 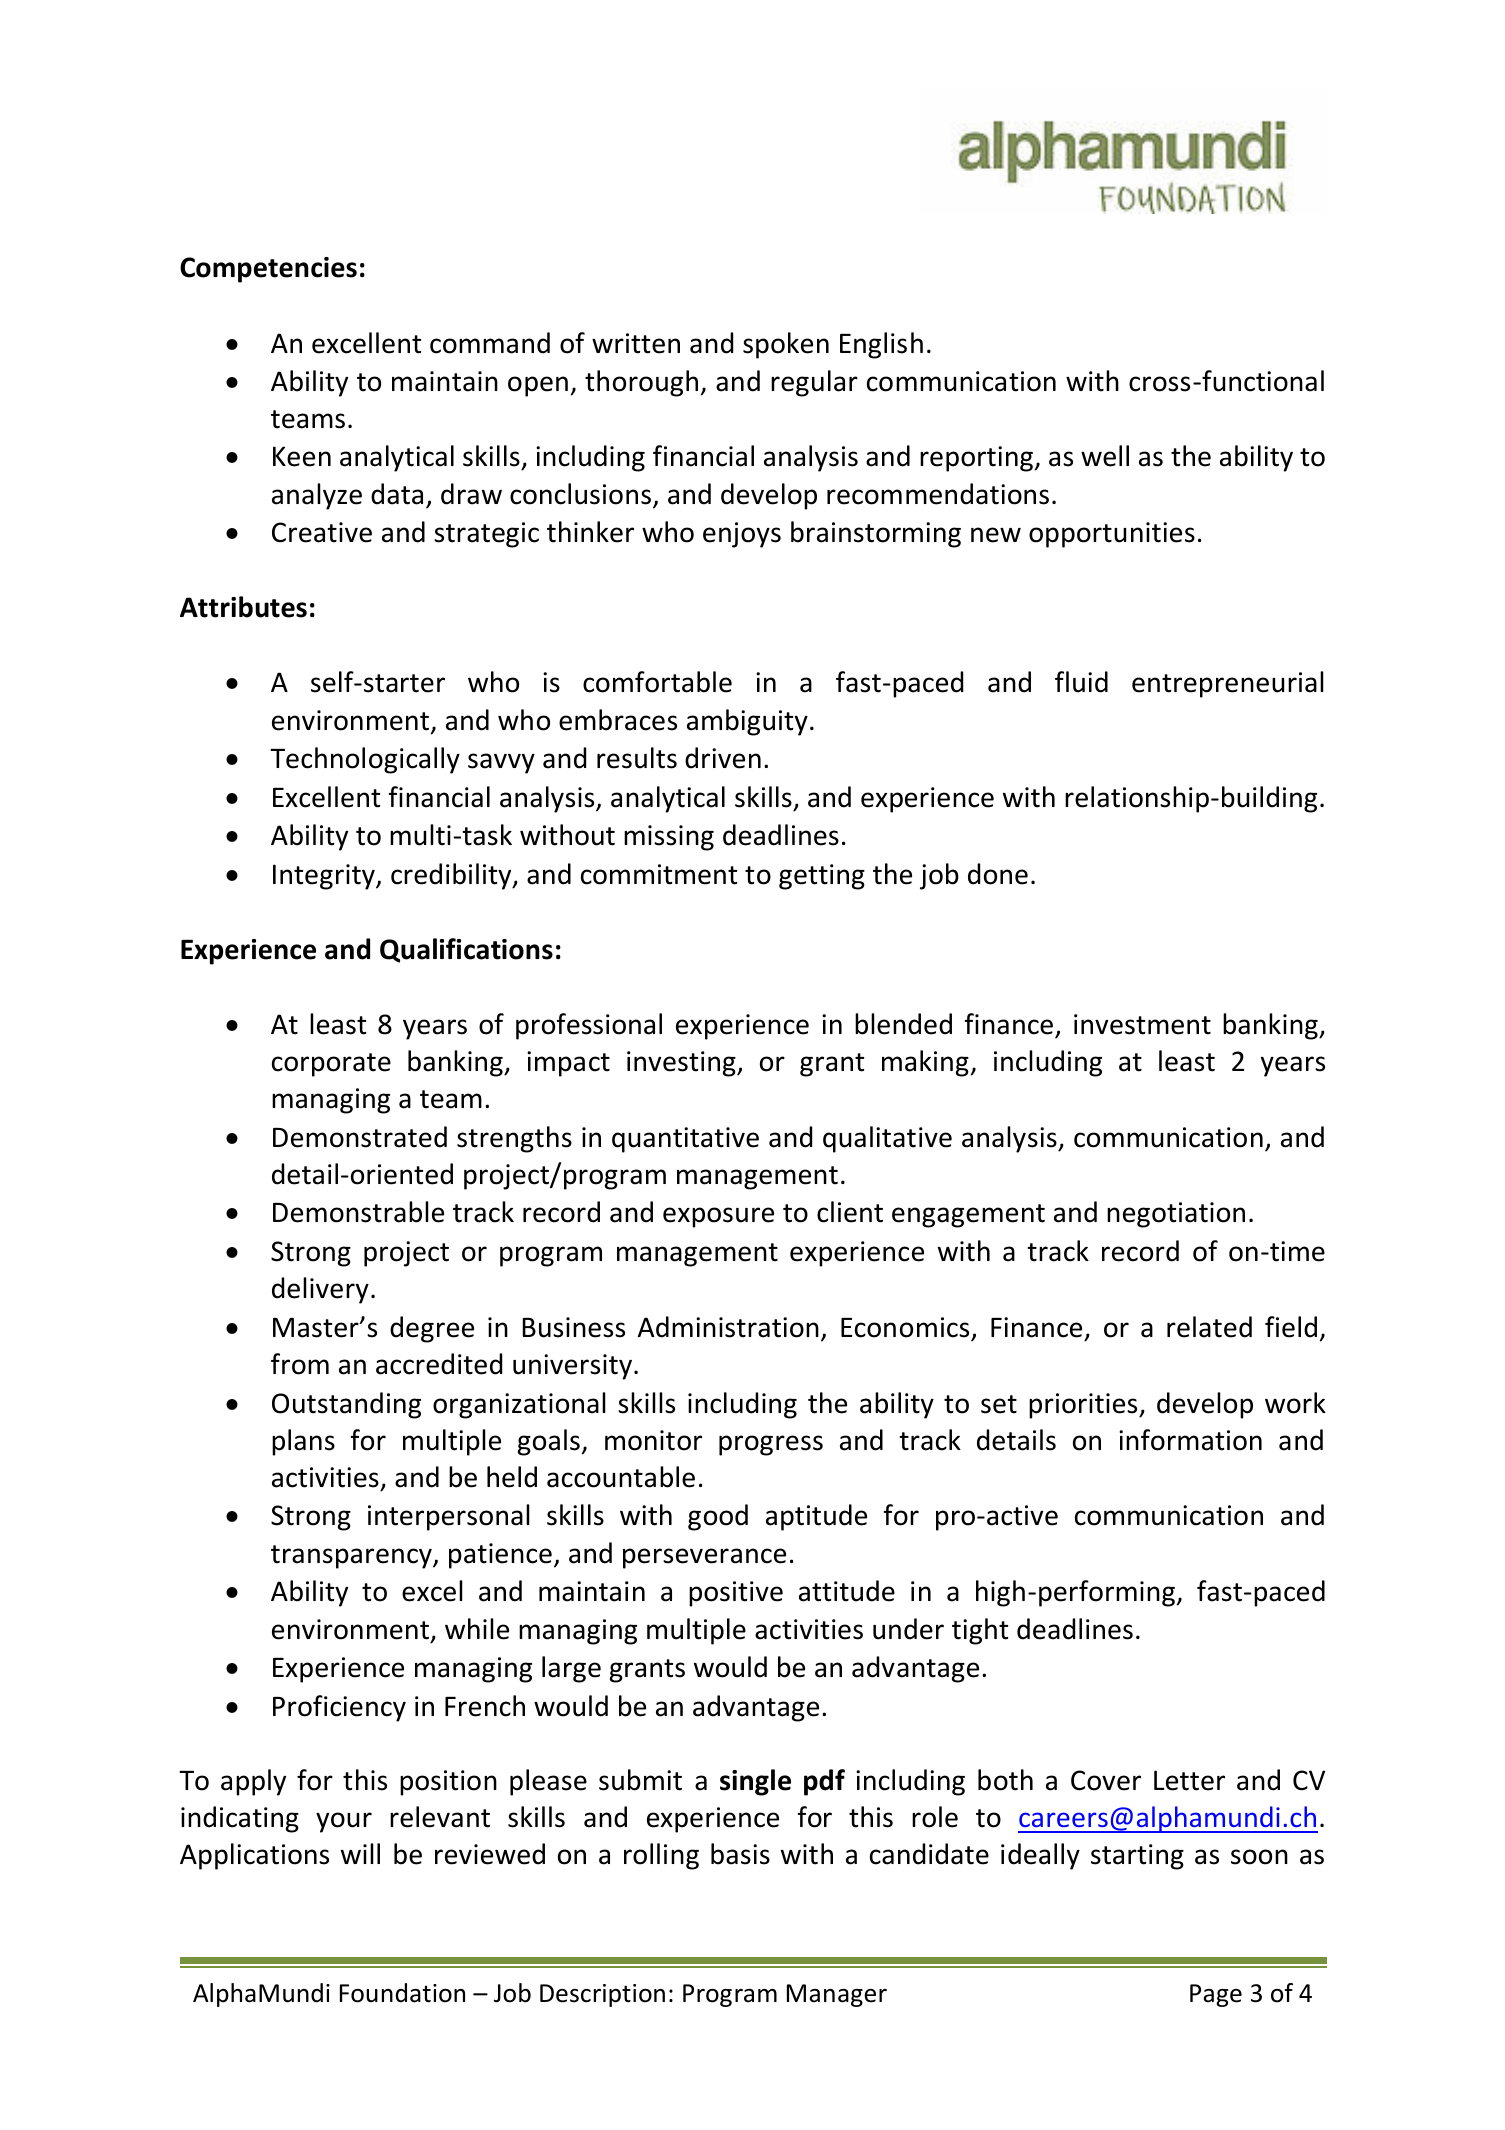 What do you see at coordinates (822, 877) in the image?
I see `getting` at bounding box center [822, 877].
